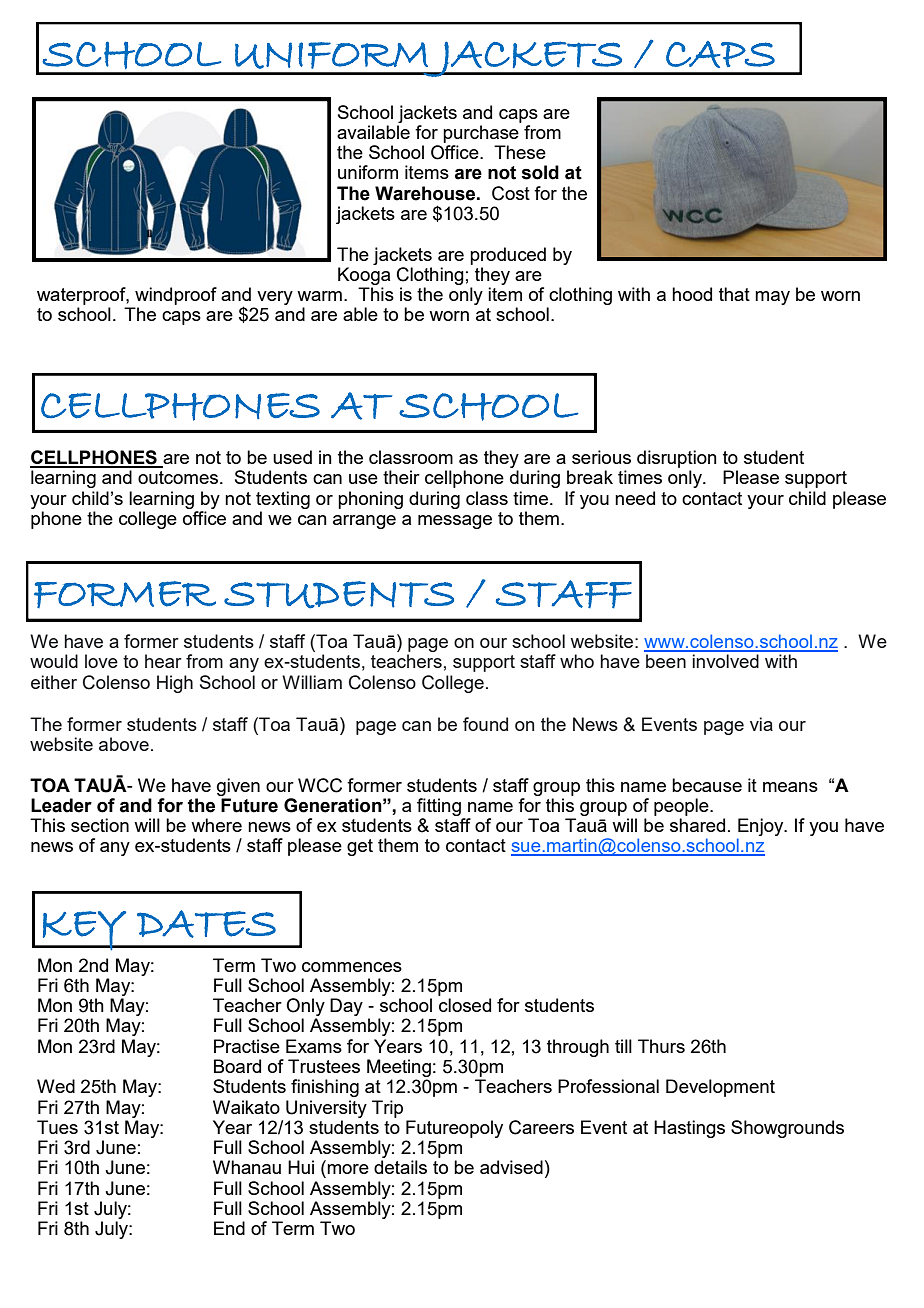  I want to click on End, so click(229, 1228).
